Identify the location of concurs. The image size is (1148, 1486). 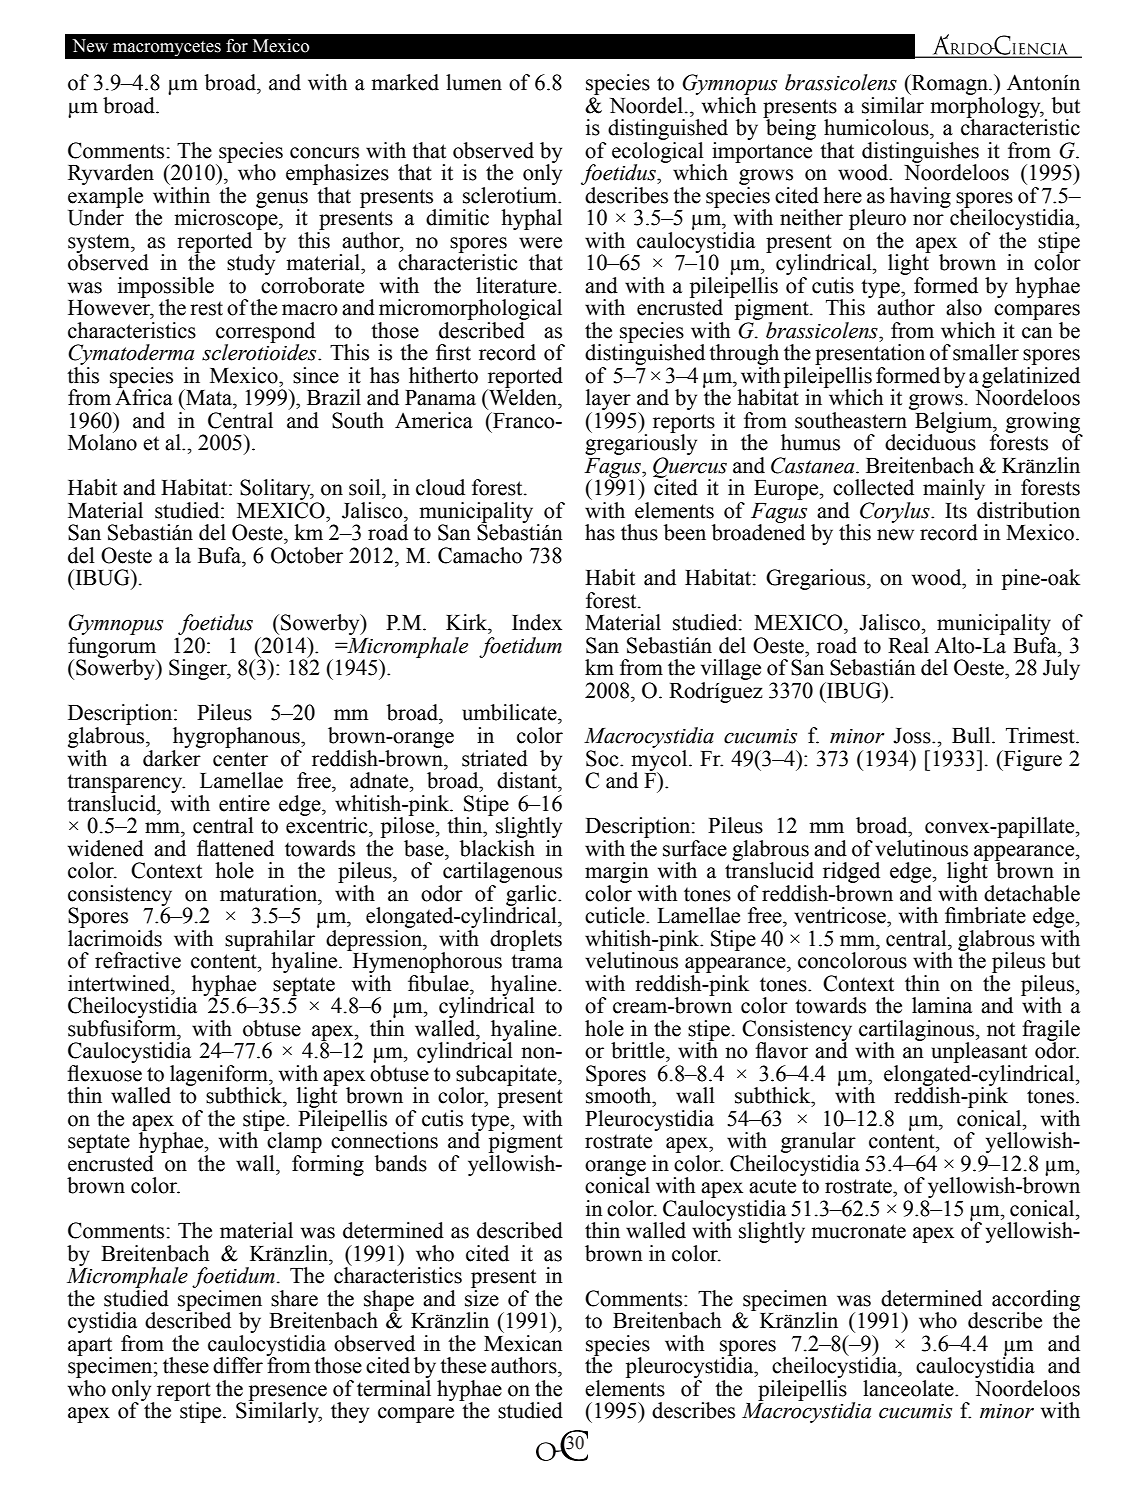
(324, 153).
